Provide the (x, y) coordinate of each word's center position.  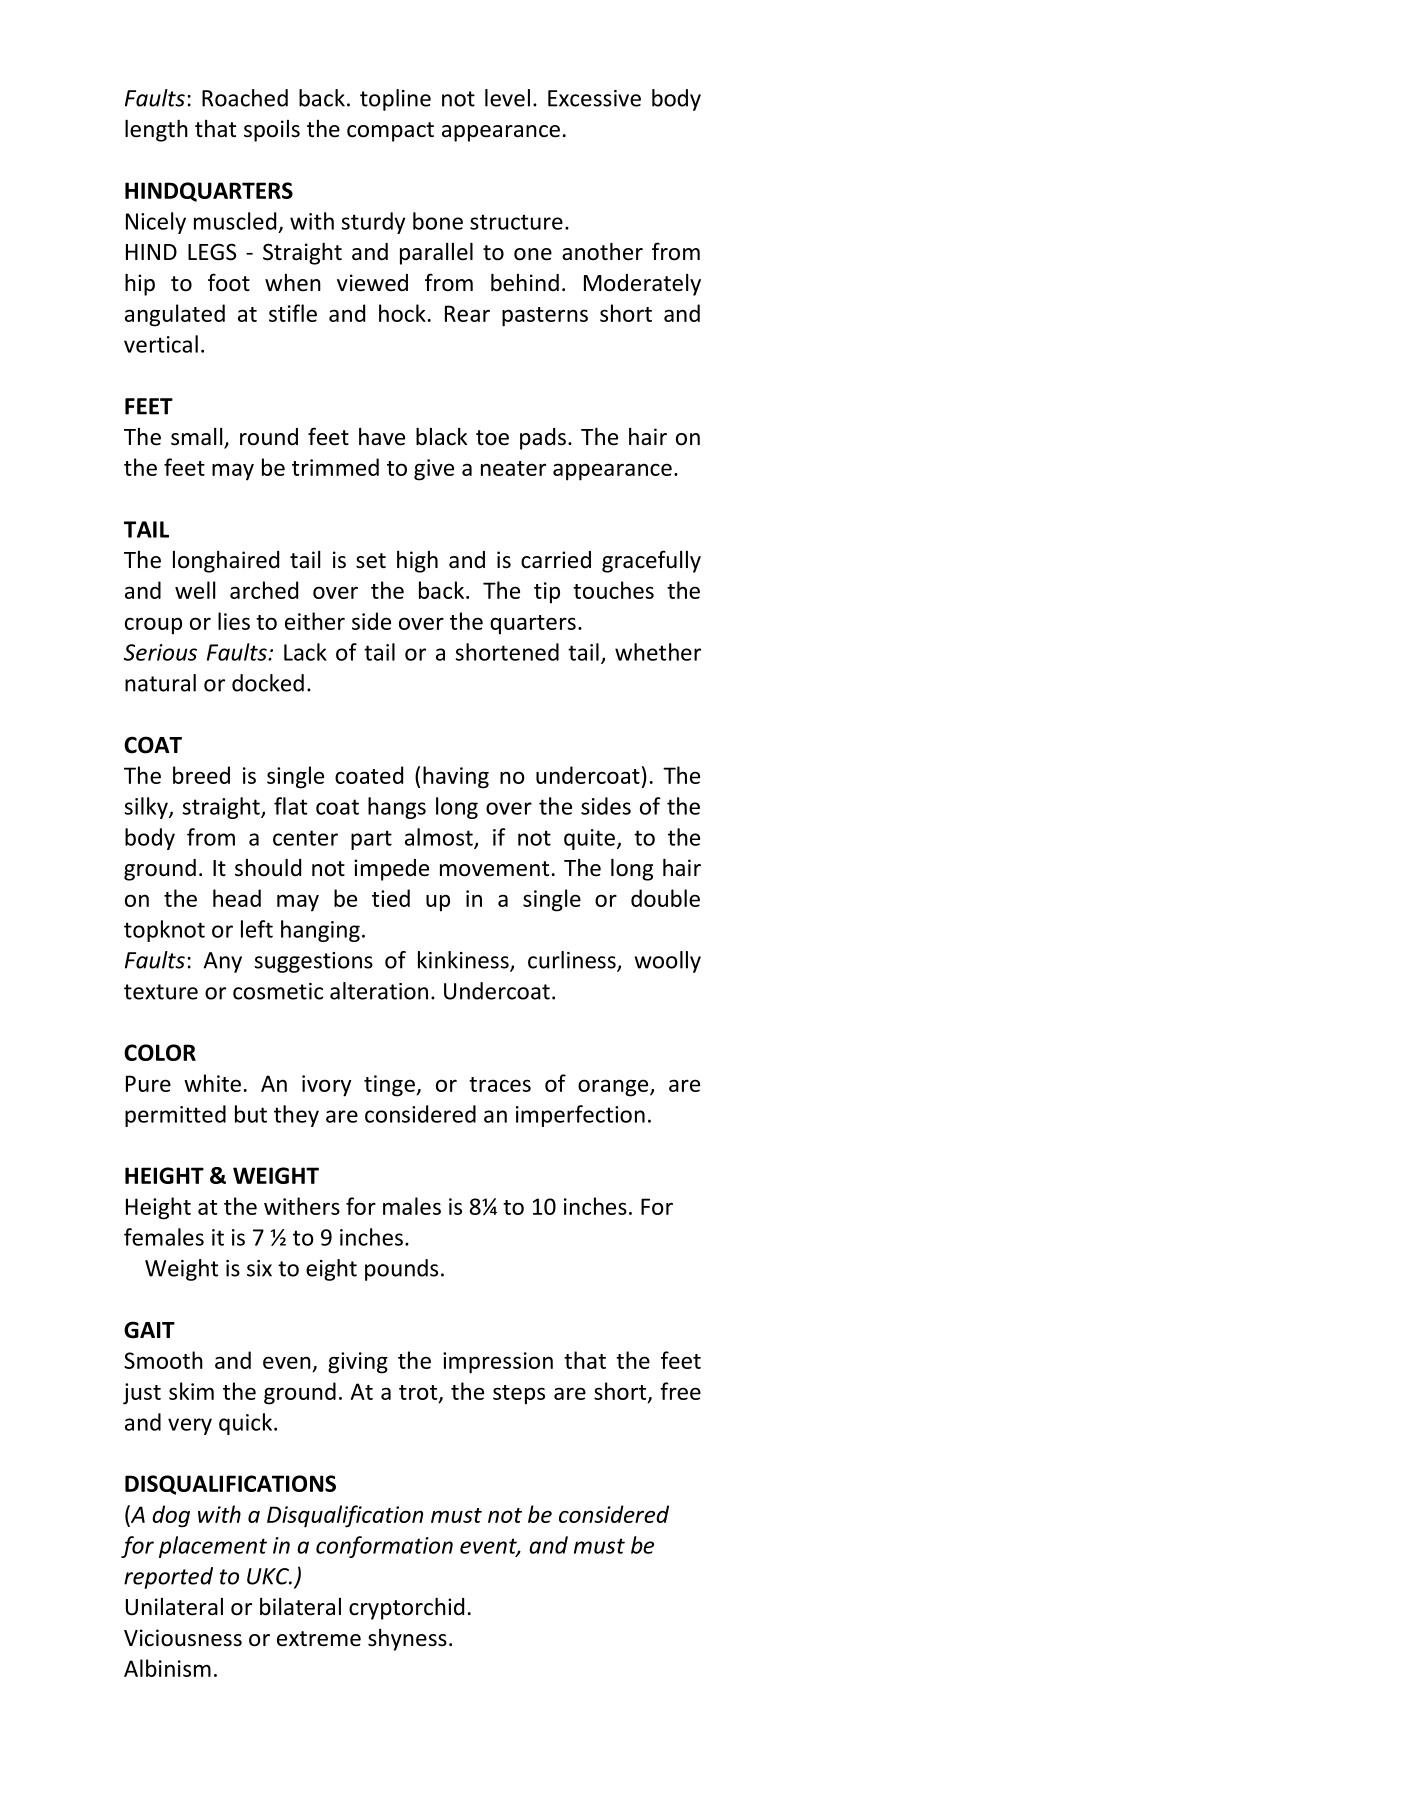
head (237, 898)
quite (589, 839)
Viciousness (183, 1638)
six (259, 1268)
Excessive (594, 98)
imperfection (580, 1116)
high (417, 562)
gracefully (651, 561)
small (198, 438)
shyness (407, 1640)
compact (390, 132)
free (680, 1391)
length (156, 130)
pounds (401, 1270)
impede (391, 870)
